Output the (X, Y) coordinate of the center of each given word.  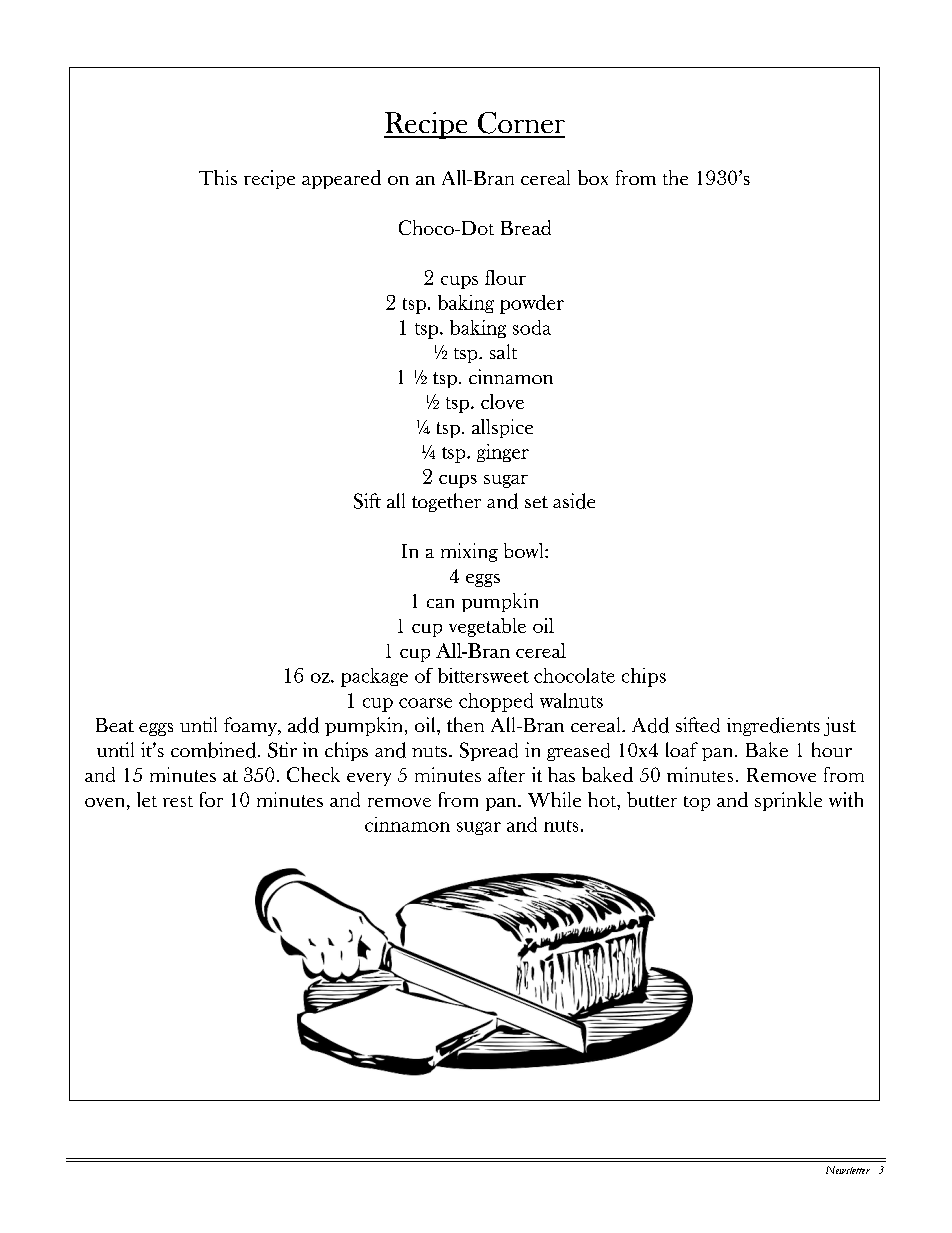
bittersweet (483, 675)
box (593, 177)
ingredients (773, 726)
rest (178, 801)
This (218, 177)
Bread (526, 227)
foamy (251, 726)
